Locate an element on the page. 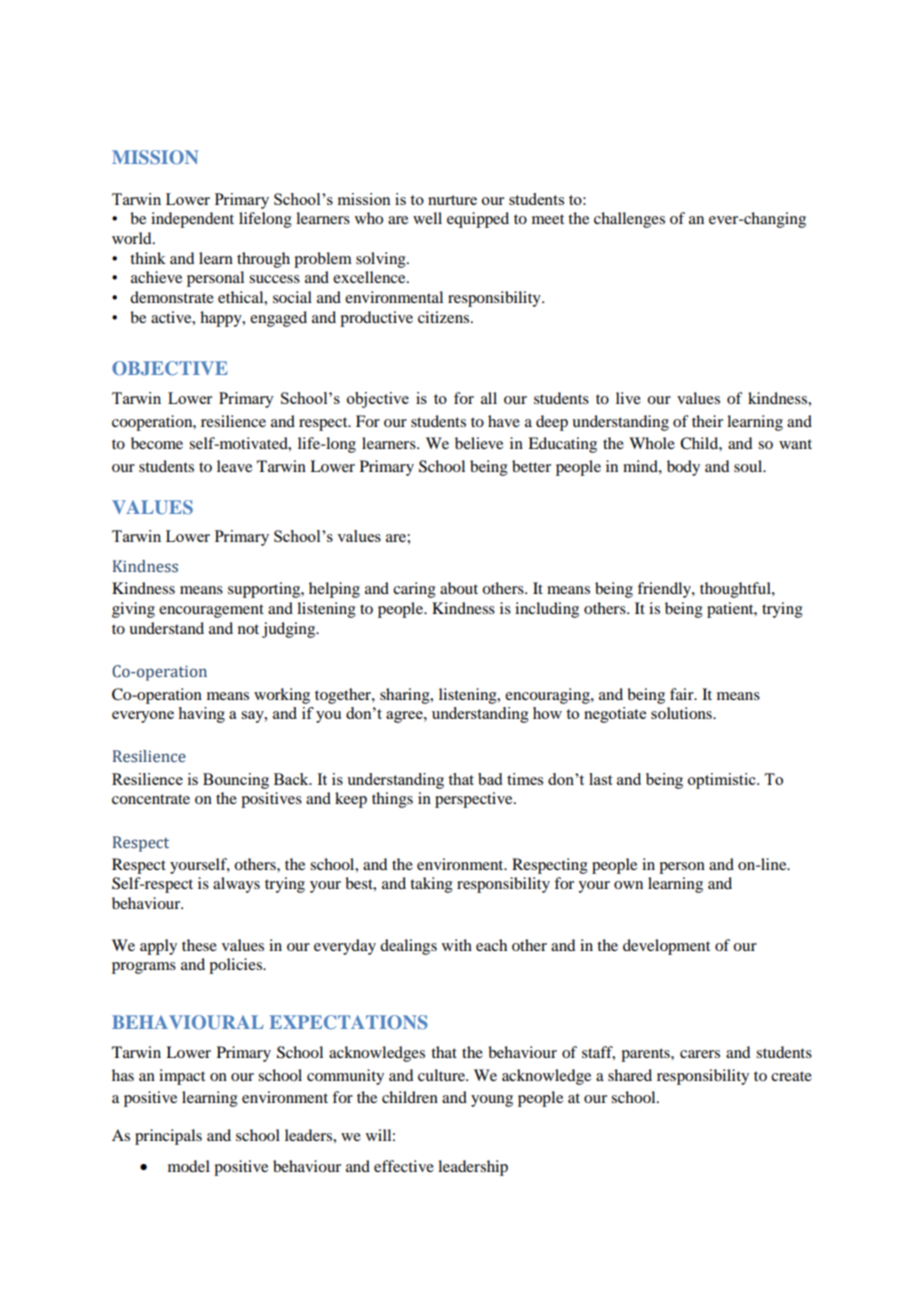 The height and width of the page is (1308, 924). development is located at coordinates (666, 947).
